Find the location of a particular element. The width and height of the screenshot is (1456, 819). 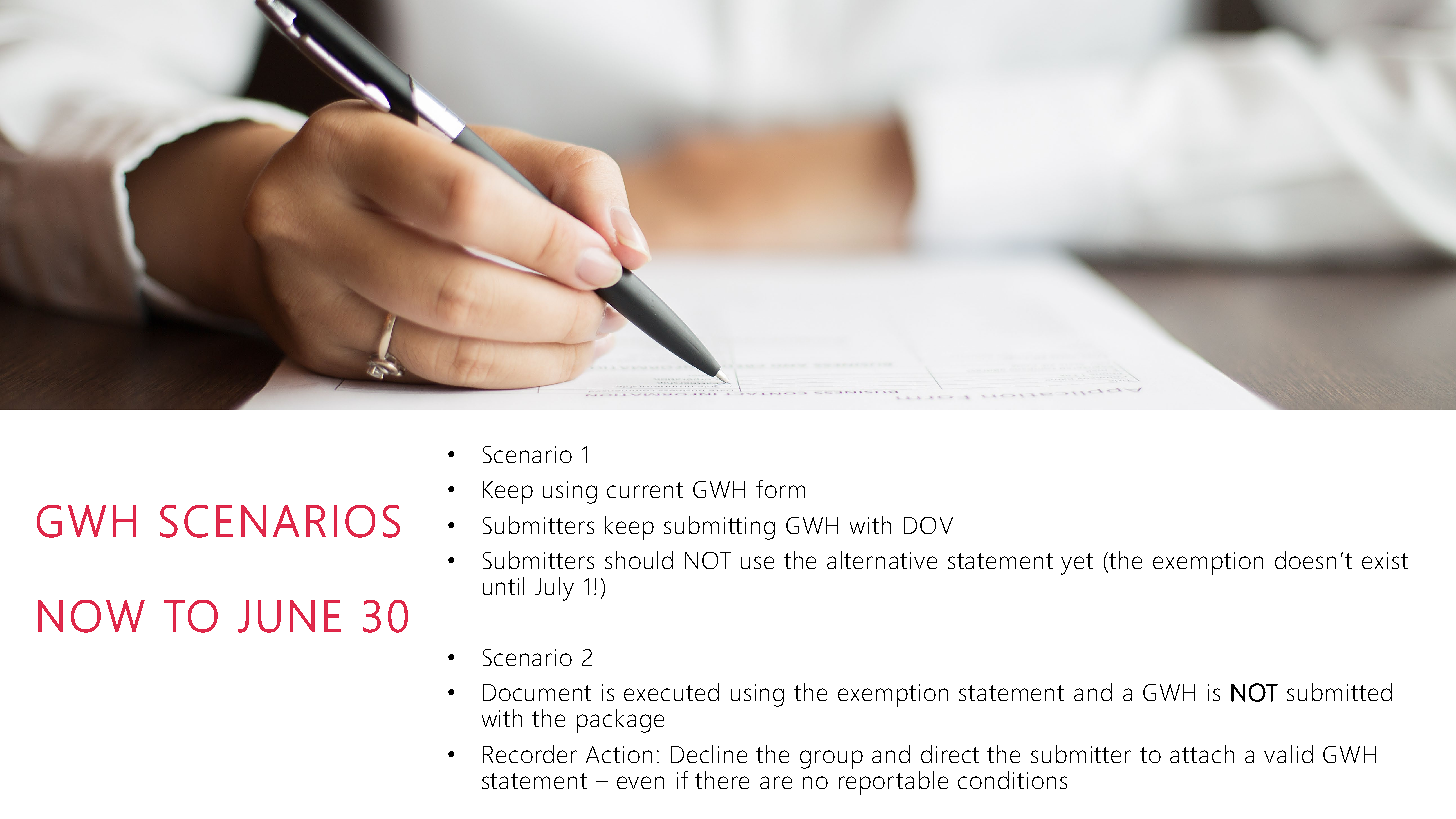

current is located at coordinates (645, 490).
